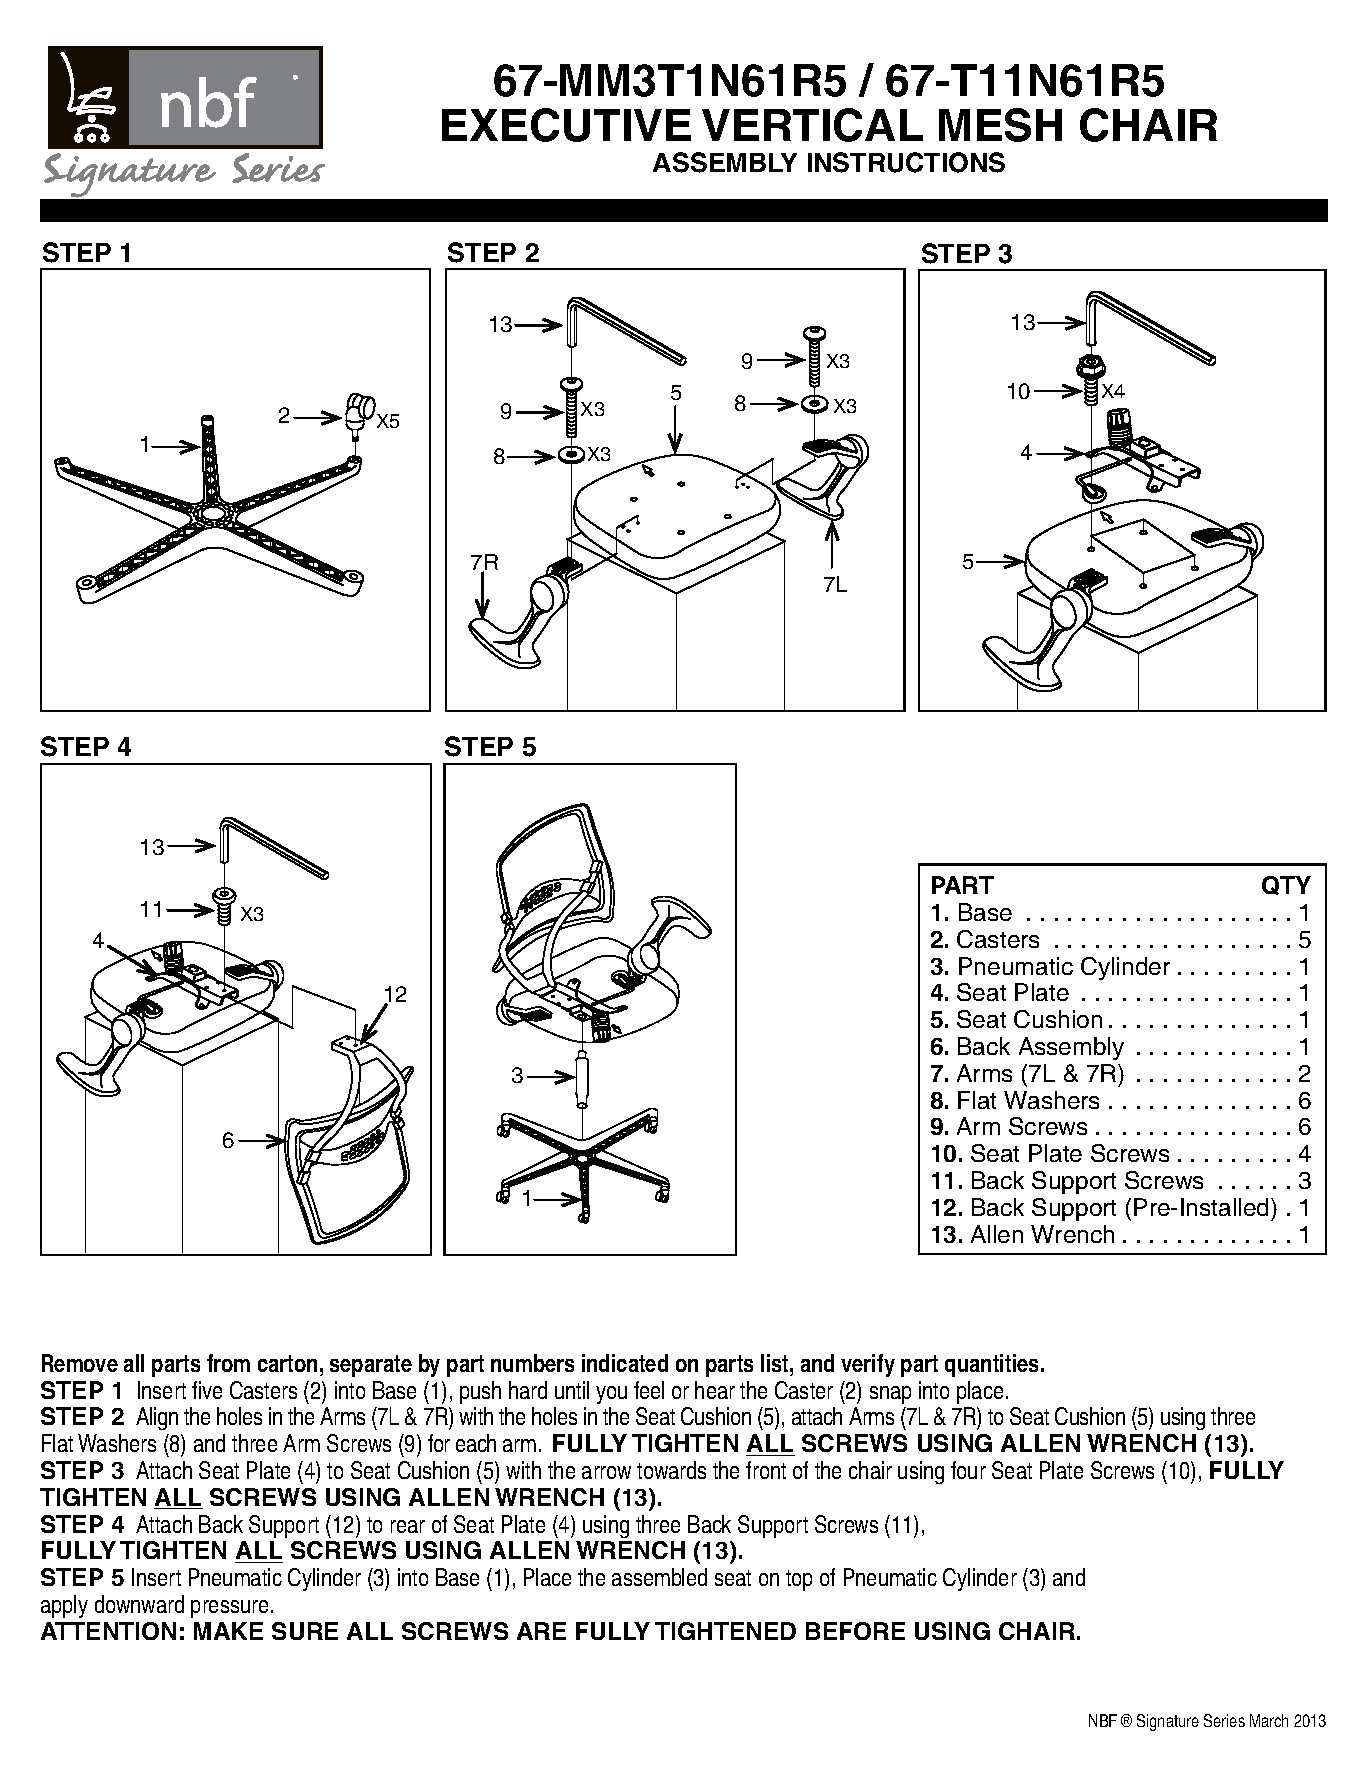 This document has height=1769, width=1367. What do you see at coordinates (207, 1390) in the document?
I see `five` at bounding box center [207, 1390].
